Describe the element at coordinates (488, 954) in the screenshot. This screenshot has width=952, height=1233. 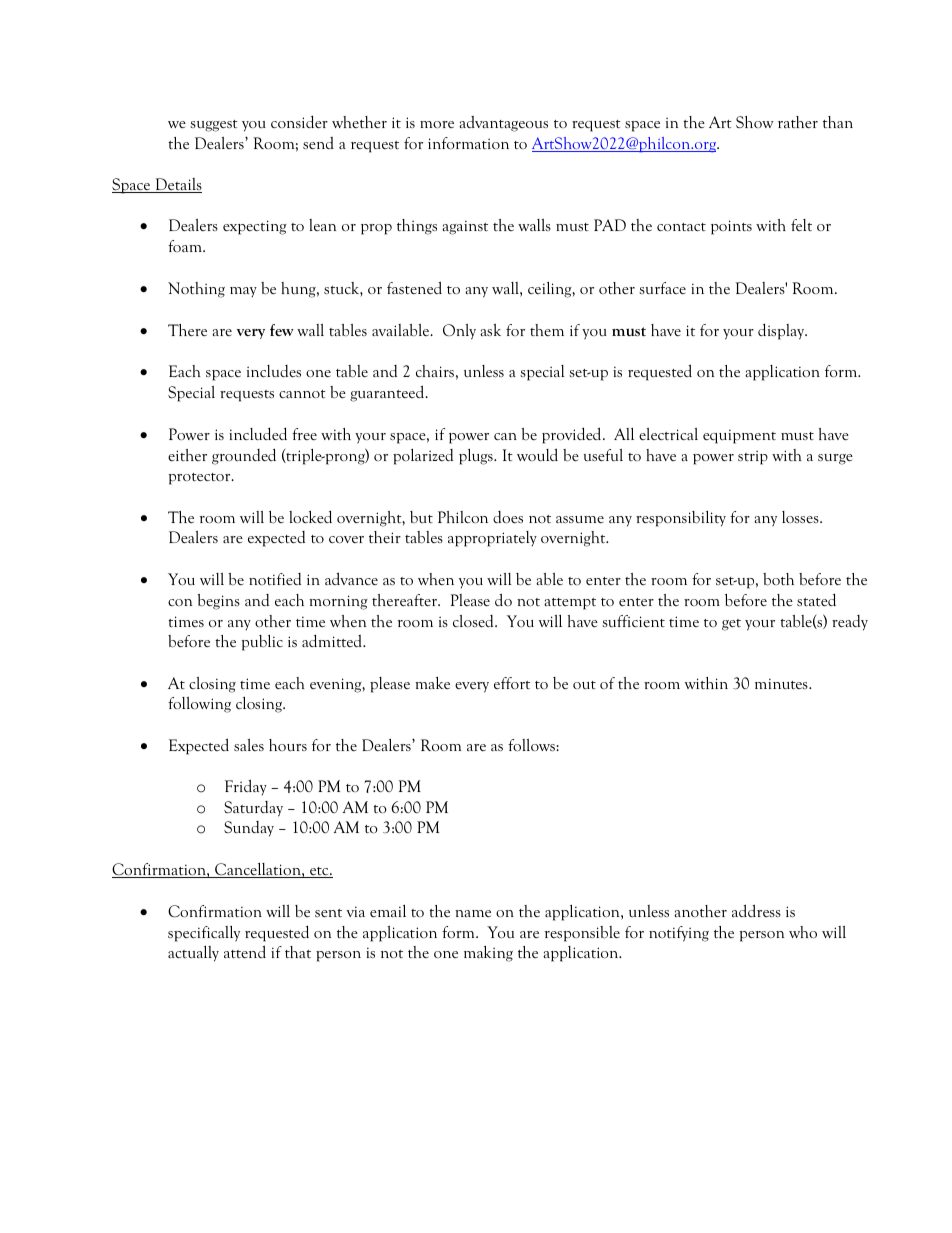
I see `making` at that location.
